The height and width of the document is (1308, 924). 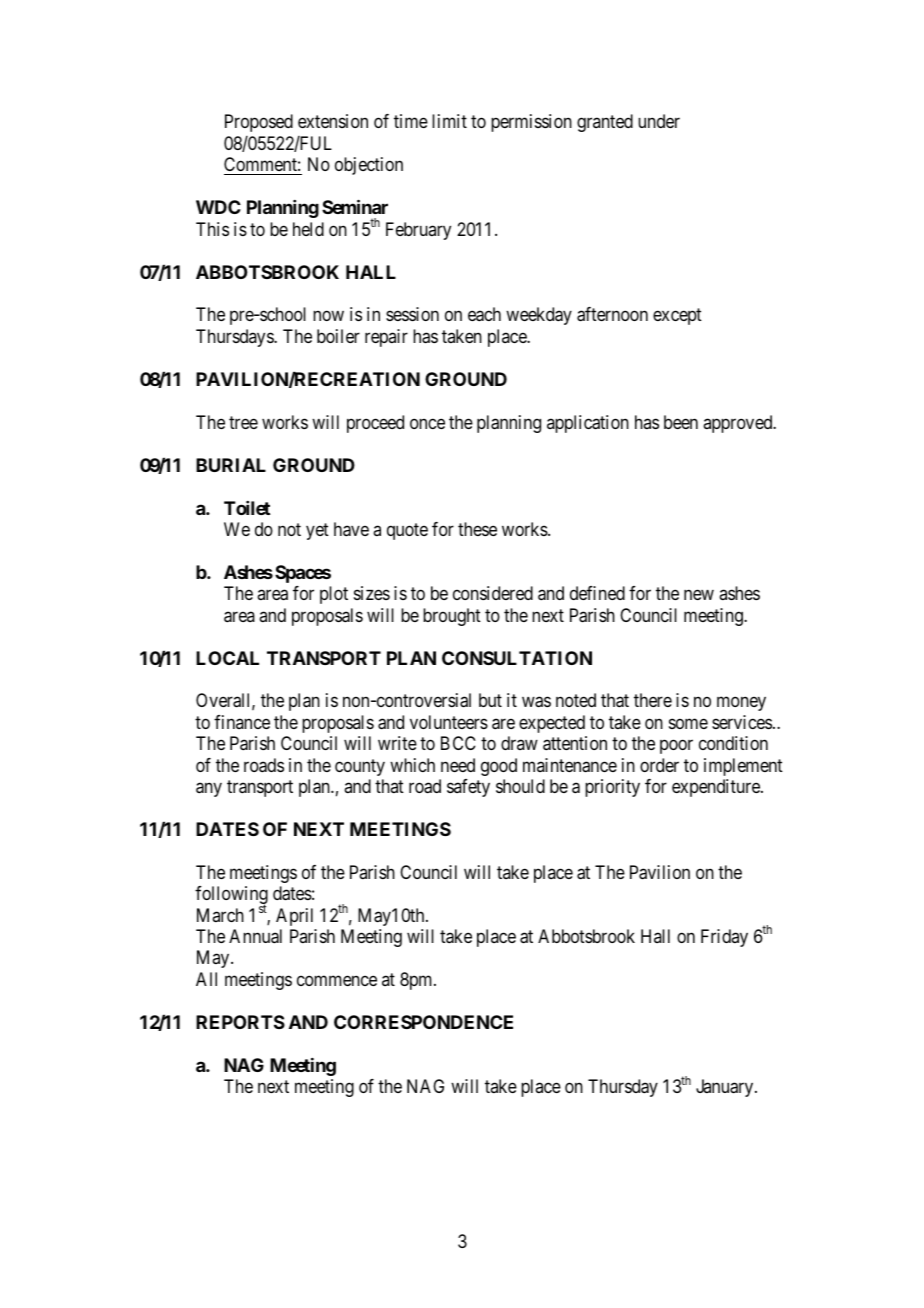 I want to click on CORRESPONDENCE, so click(x=423, y=1022).
